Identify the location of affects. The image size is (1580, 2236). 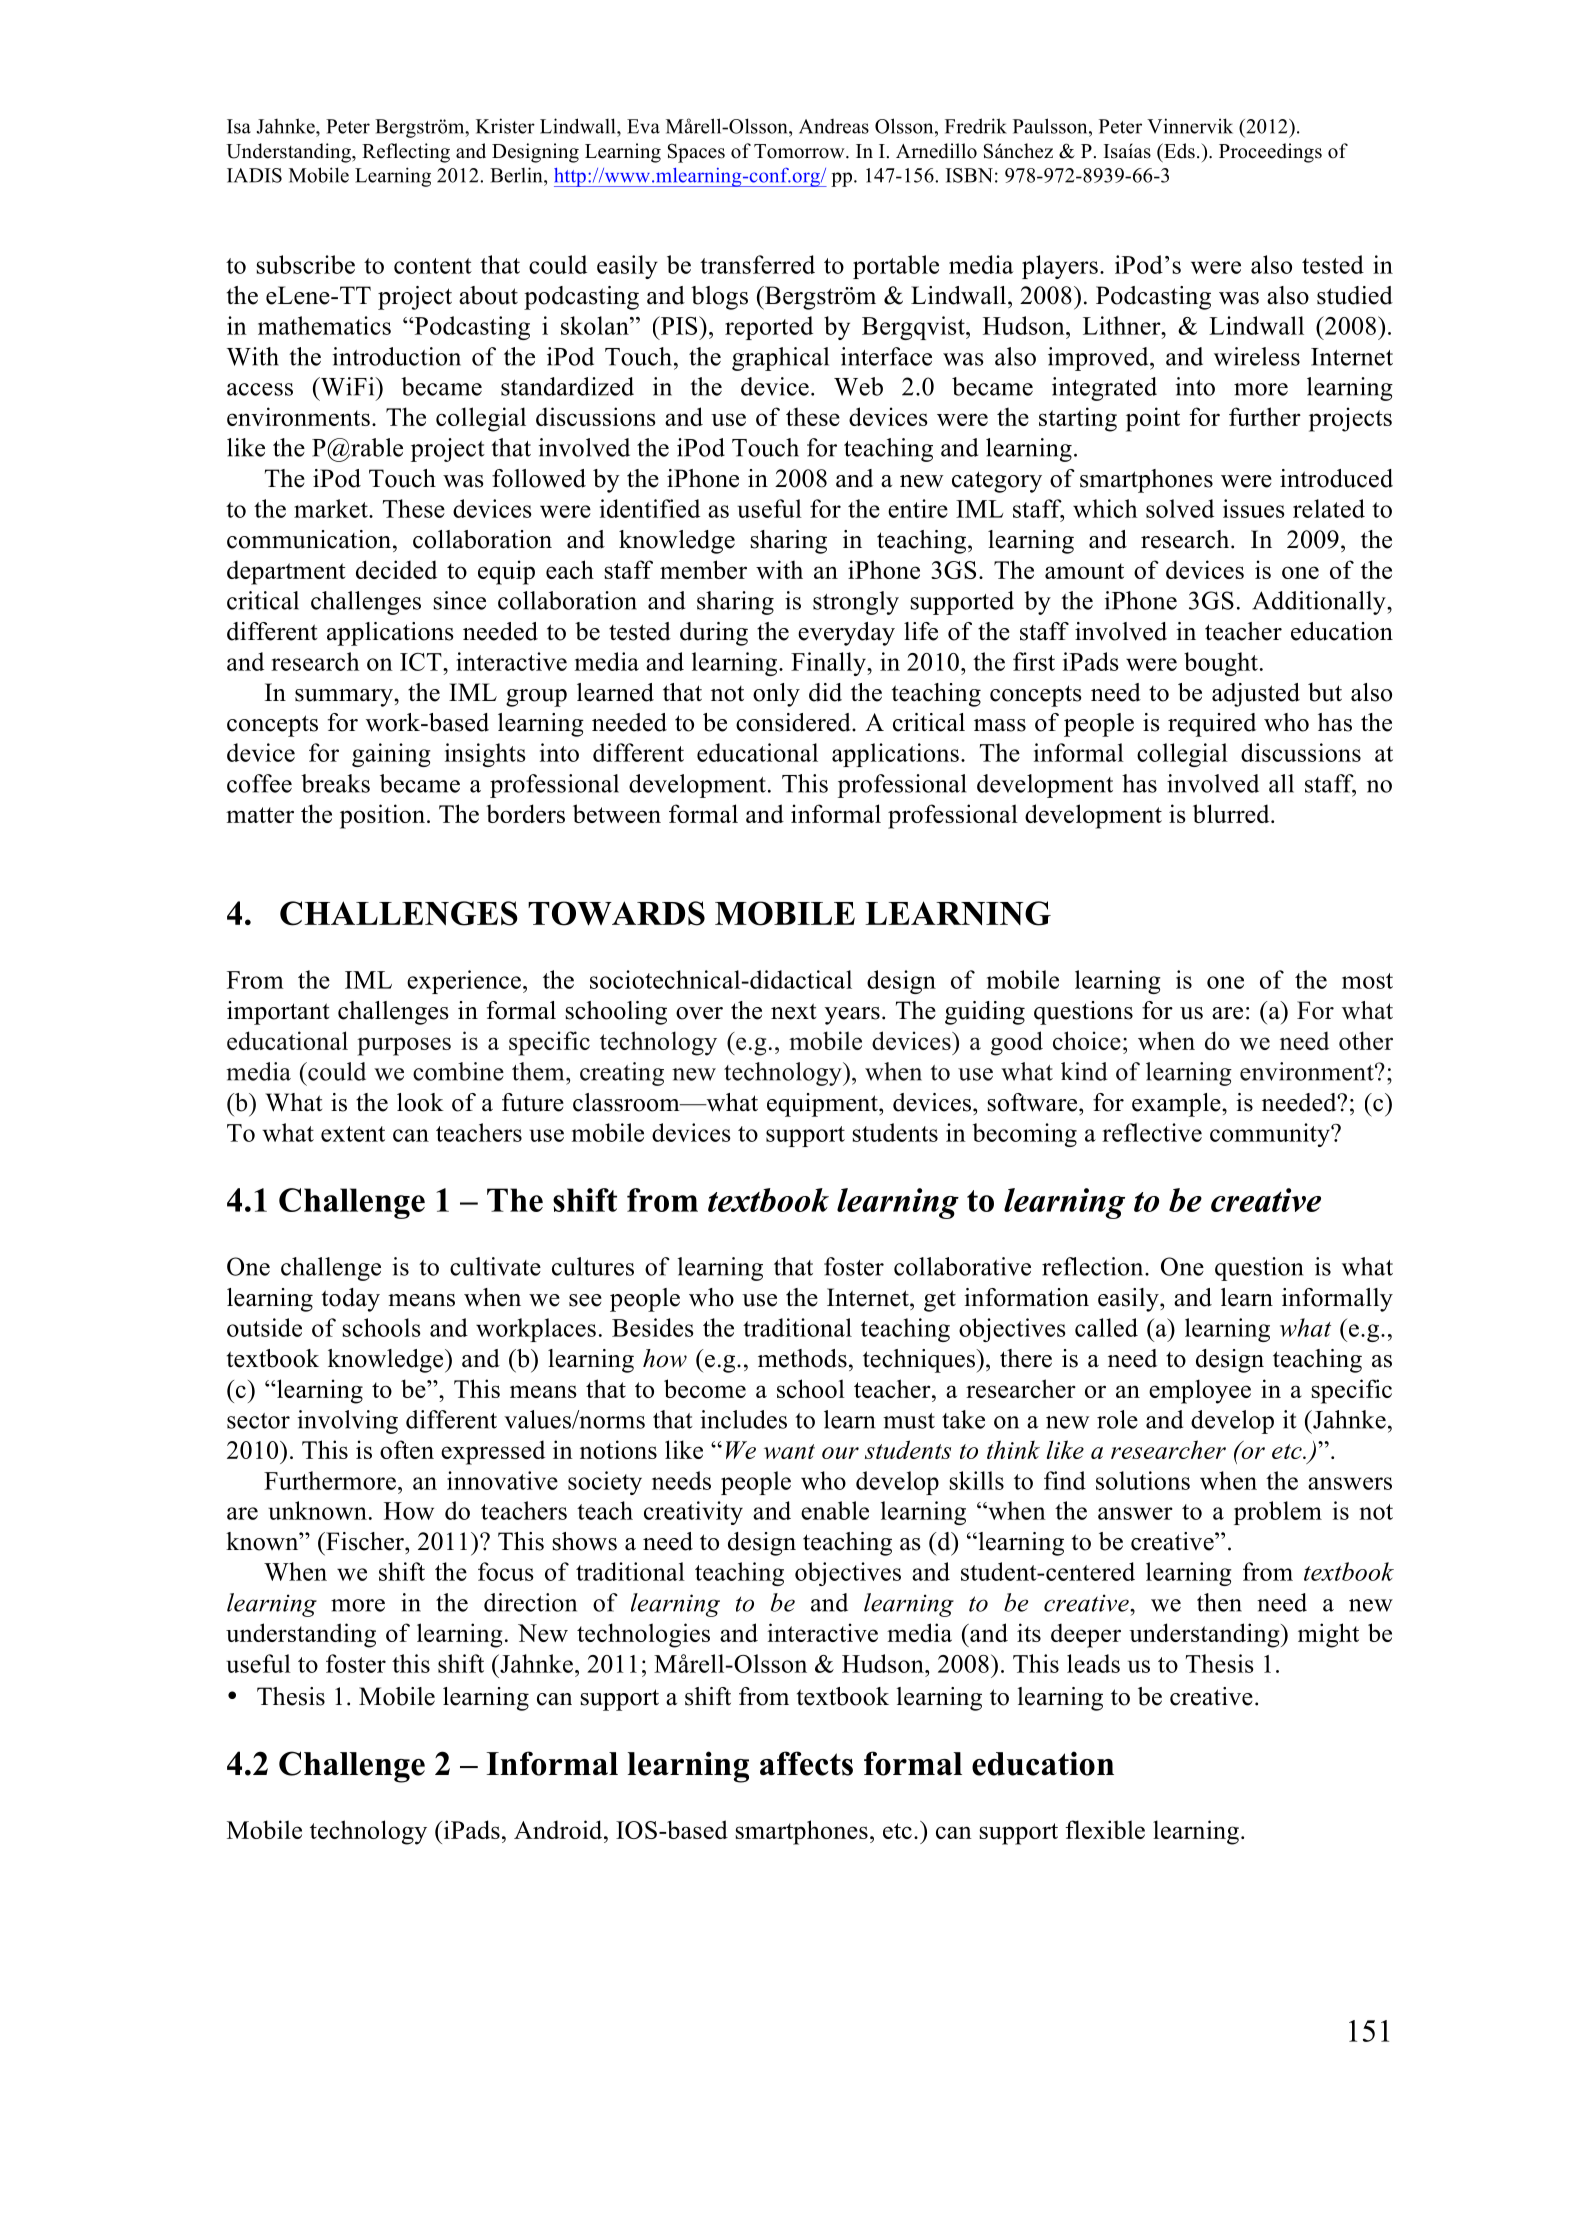
(806, 1763).
